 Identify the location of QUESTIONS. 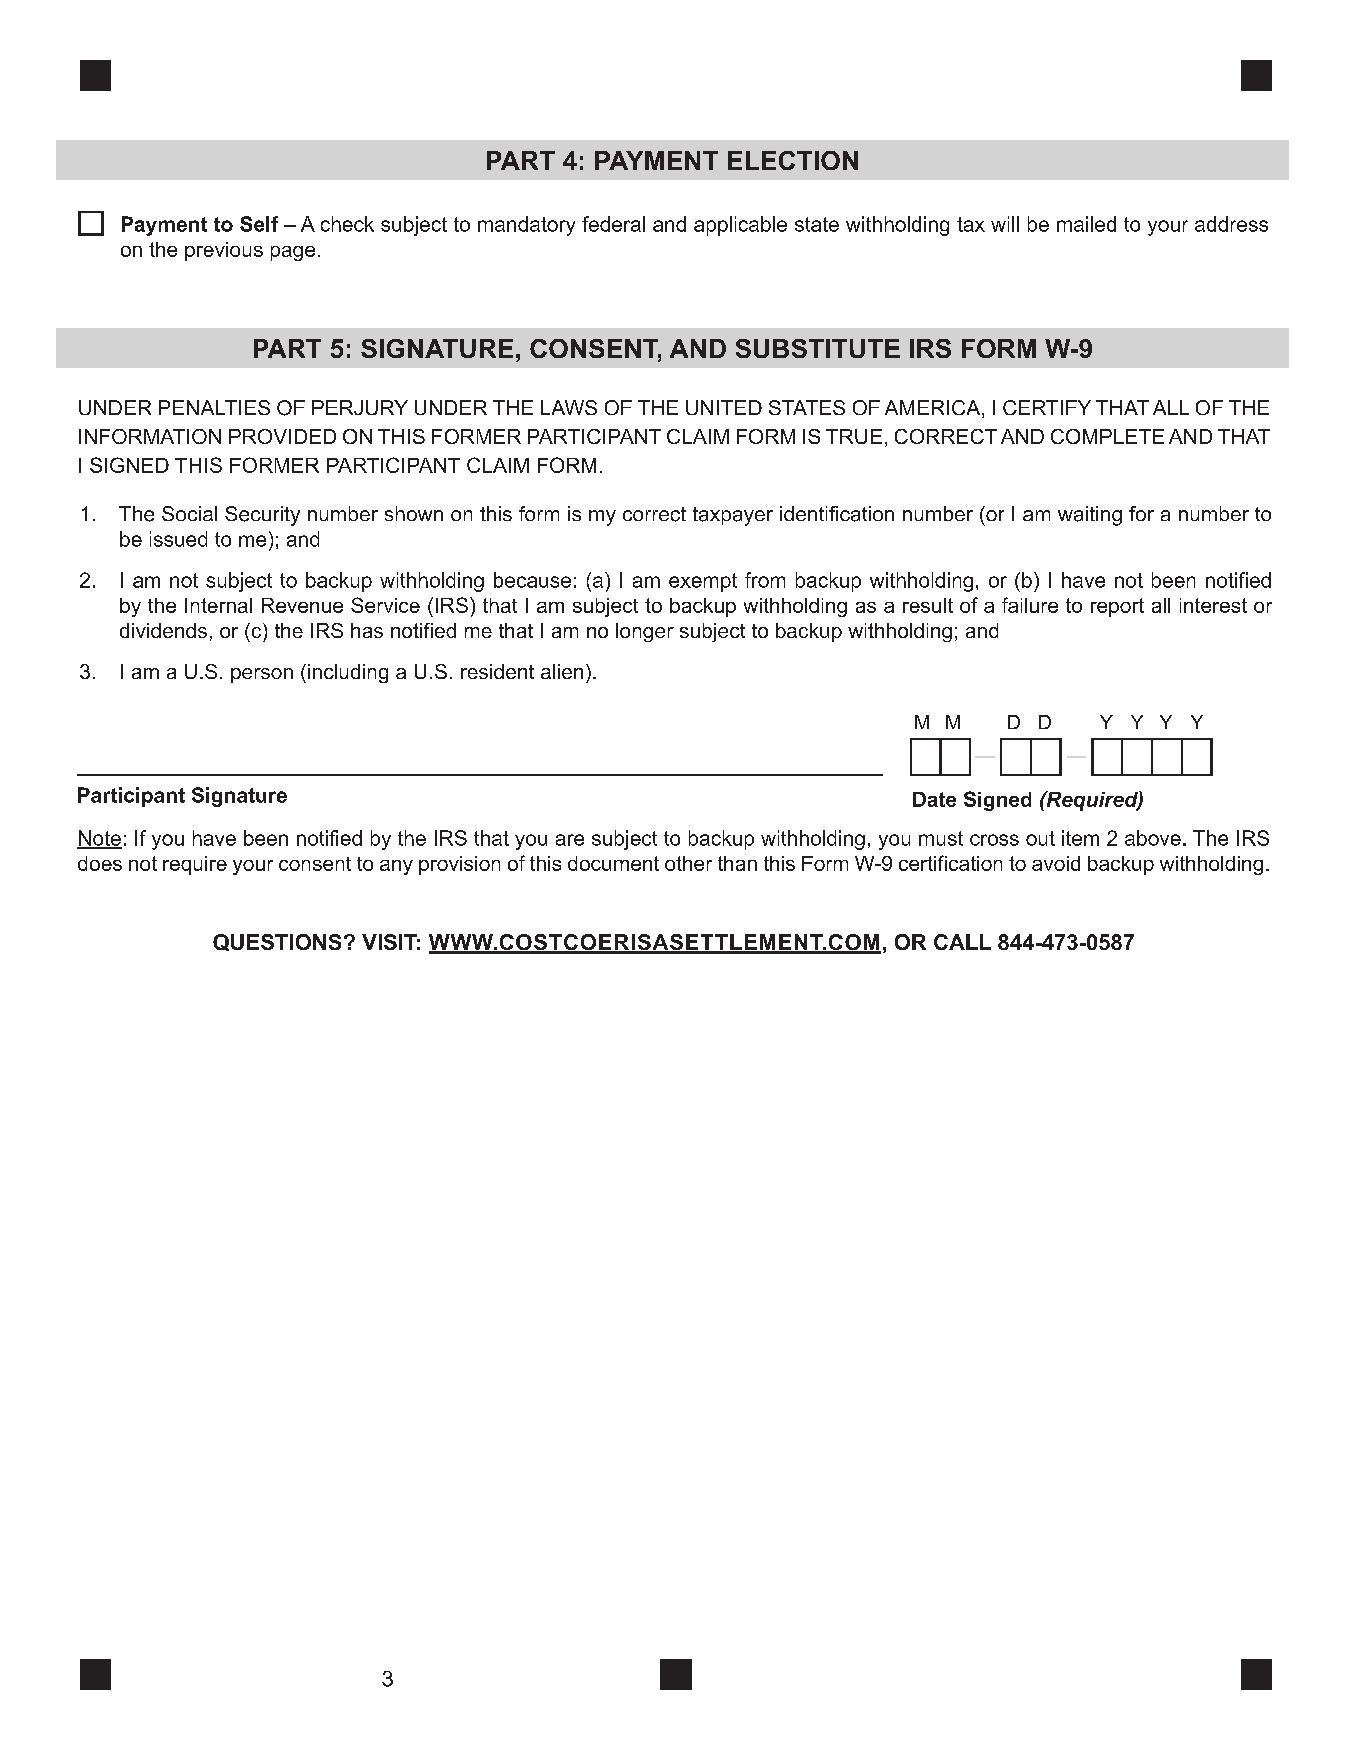
(277, 942).
